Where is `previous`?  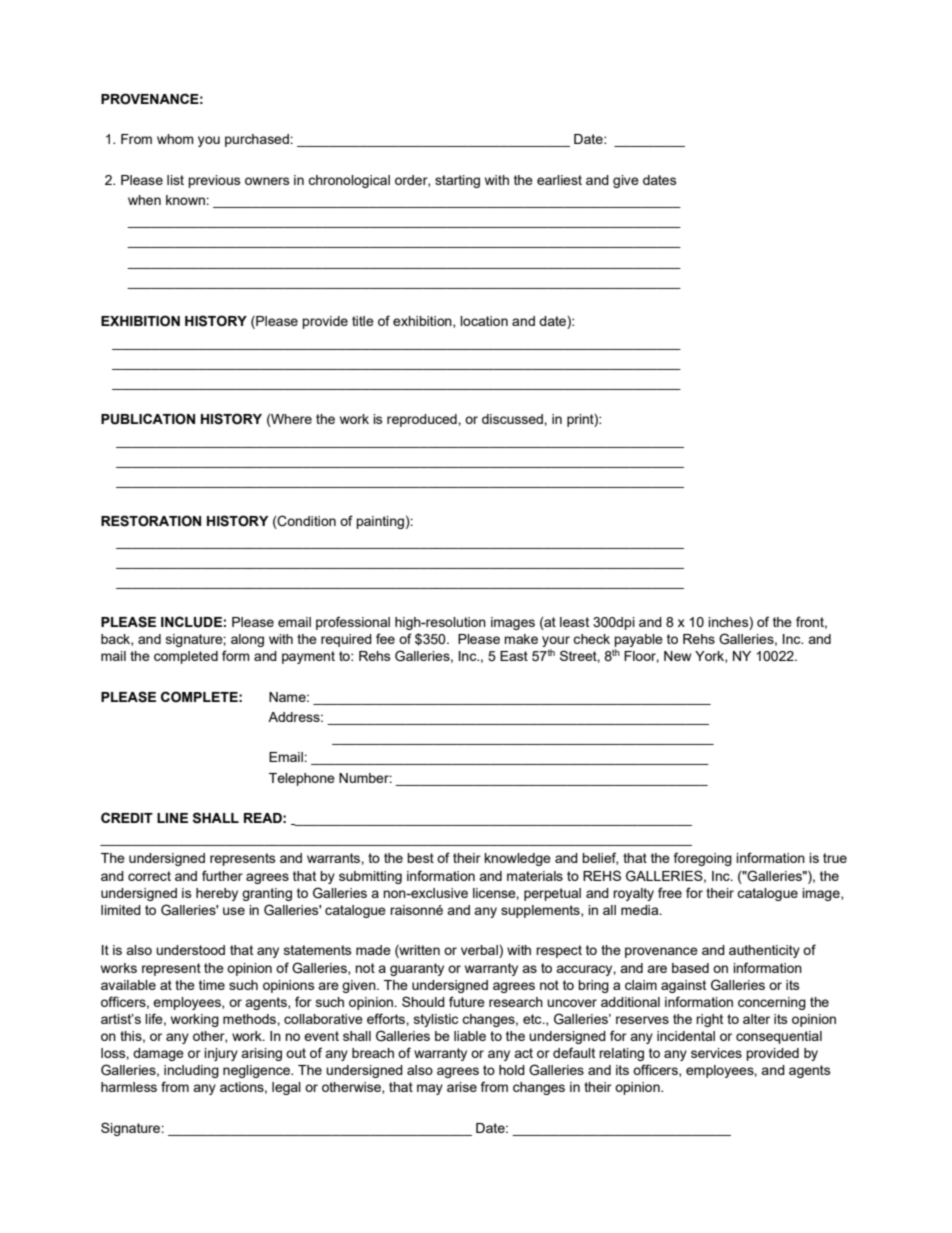
previous is located at coordinates (214, 181).
